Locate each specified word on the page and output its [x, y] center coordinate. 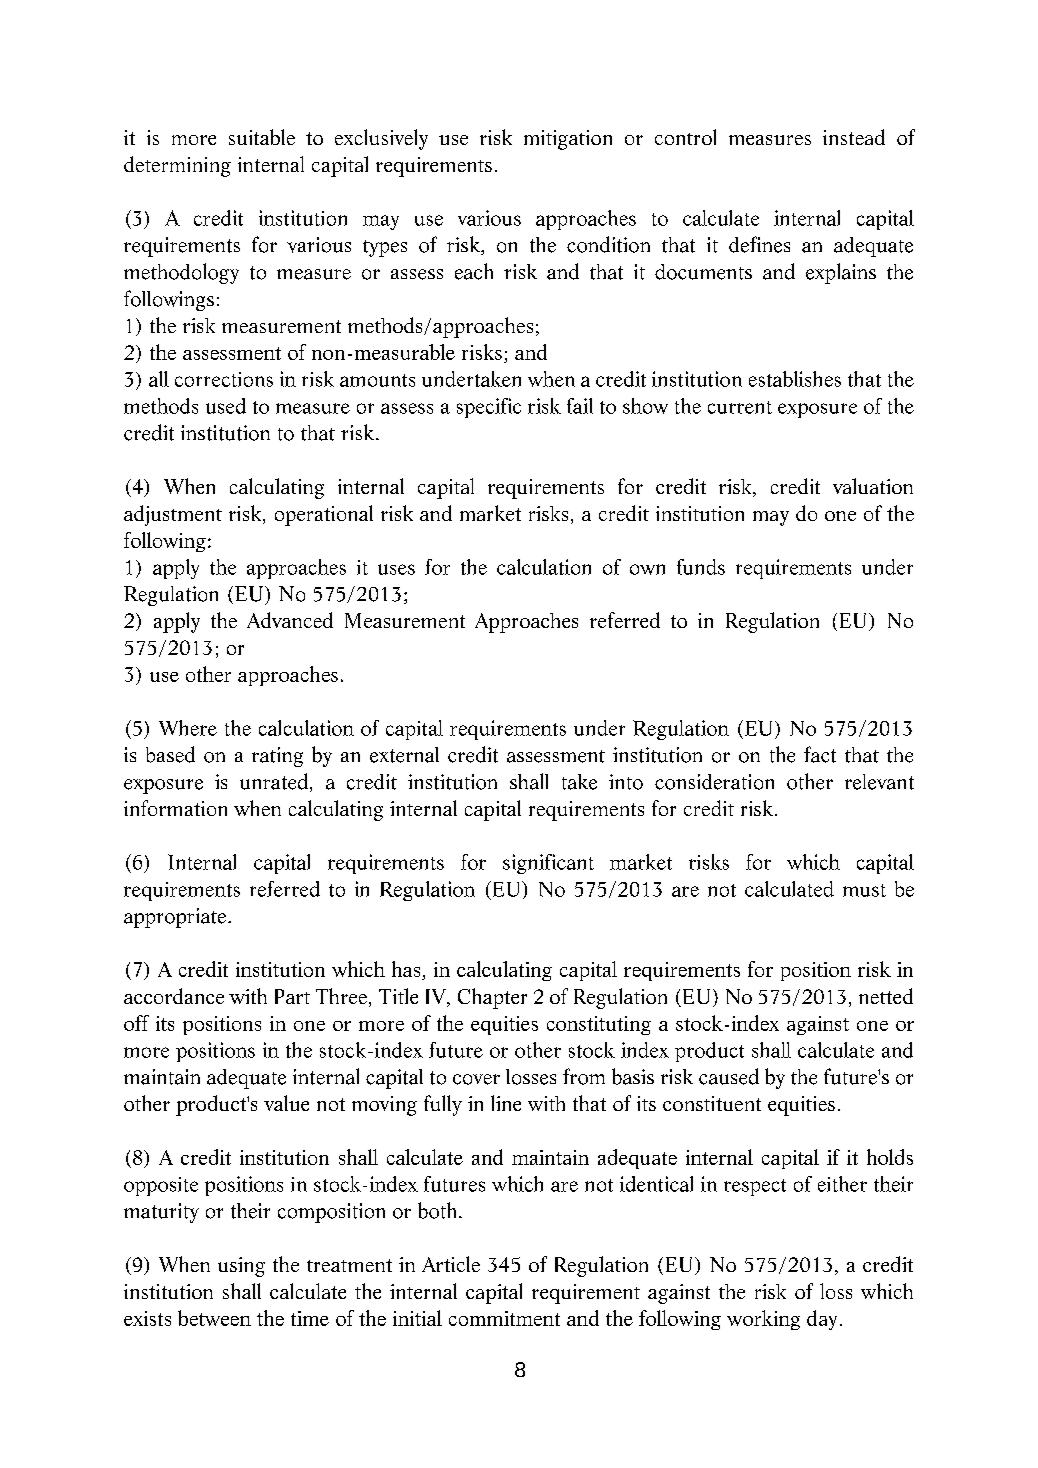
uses [396, 569]
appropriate [176, 918]
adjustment [173, 515]
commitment [504, 1318]
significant [548, 864]
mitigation [568, 140]
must [864, 890]
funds [701, 567]
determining [177, 166]
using [241, 1267]
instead [854, 137]
